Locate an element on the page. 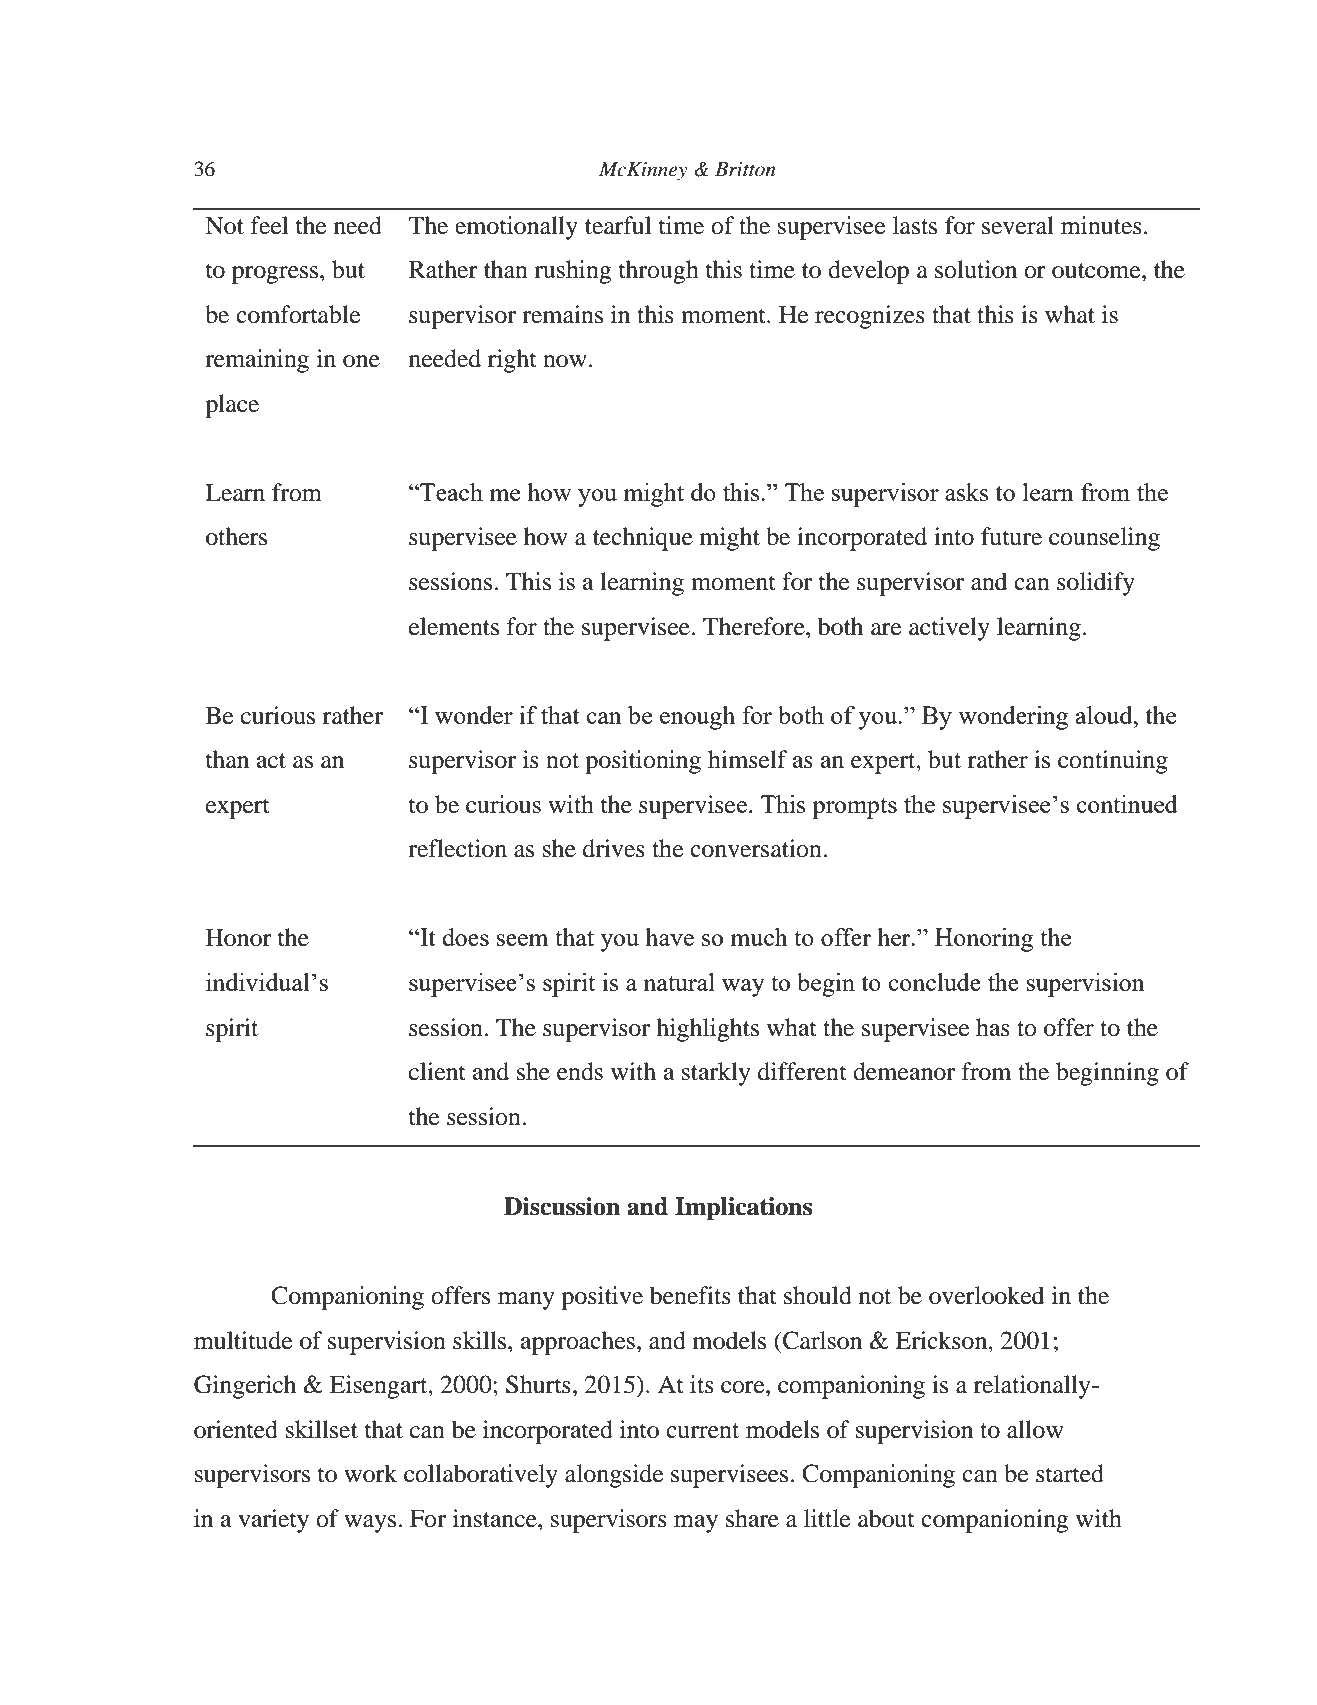 This page has height=1705, width=1317. others is located at coordinates (236, 536).
